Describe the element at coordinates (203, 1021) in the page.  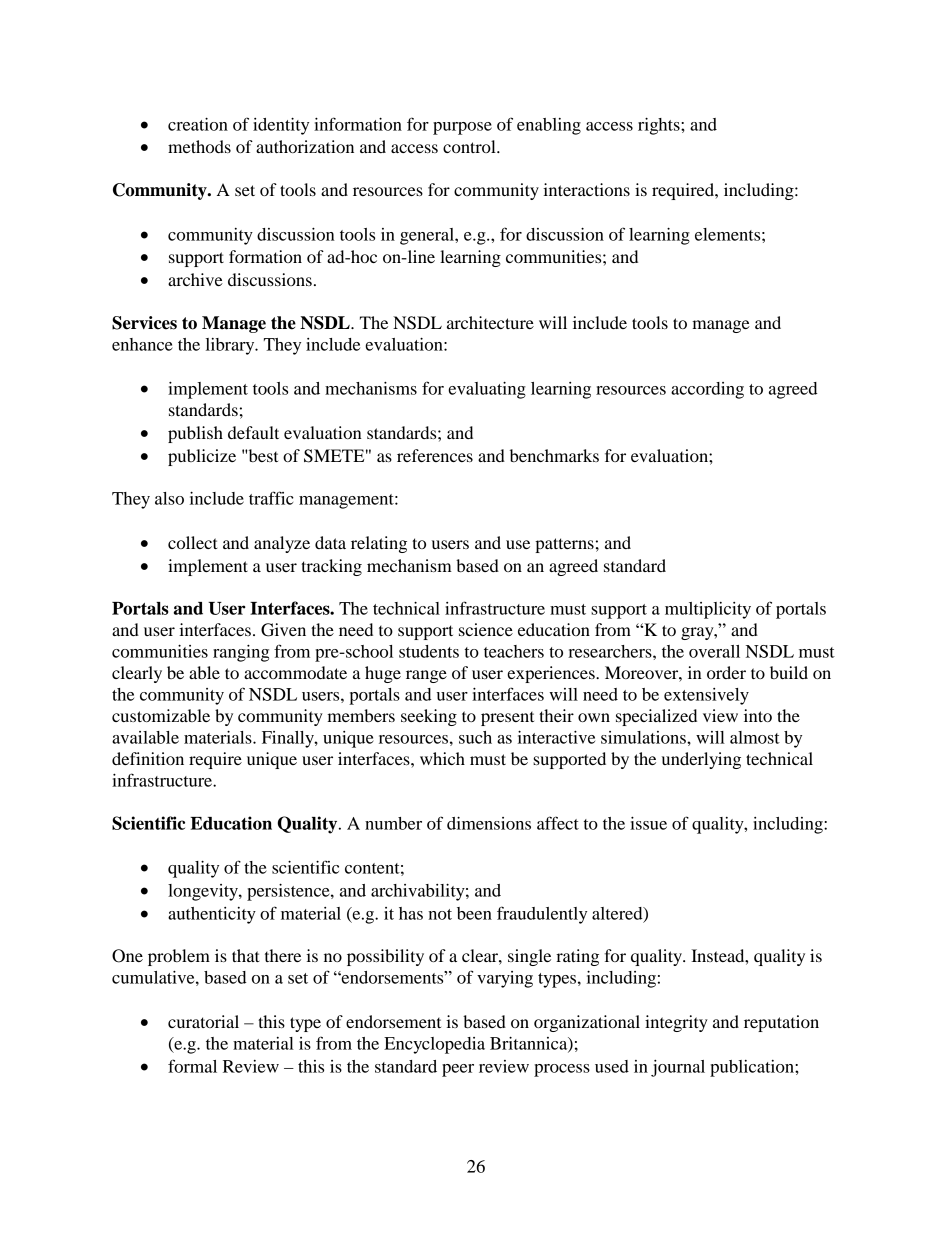
I see `curatorial` at that location.
